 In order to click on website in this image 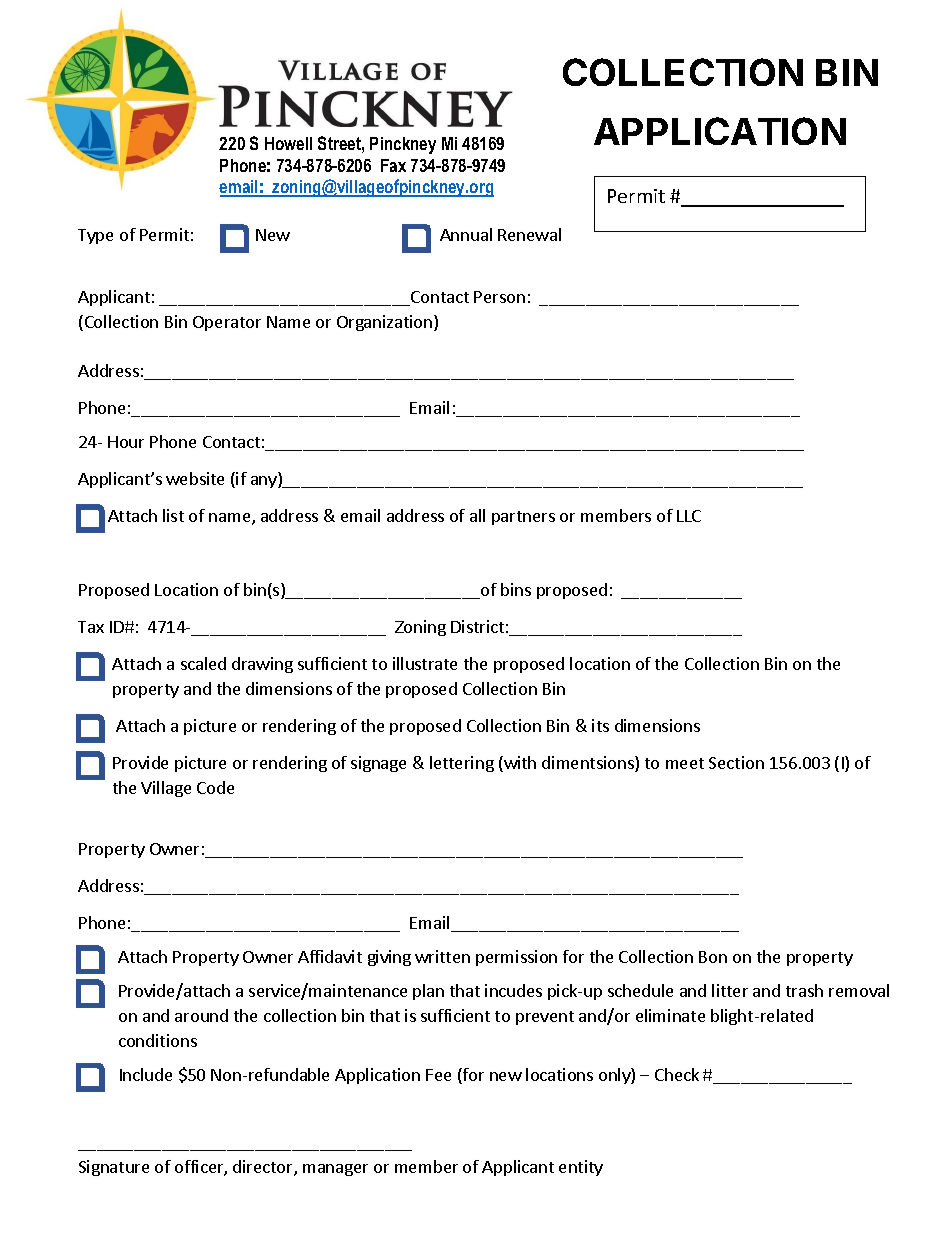, I will do `click(195, 478)`.
